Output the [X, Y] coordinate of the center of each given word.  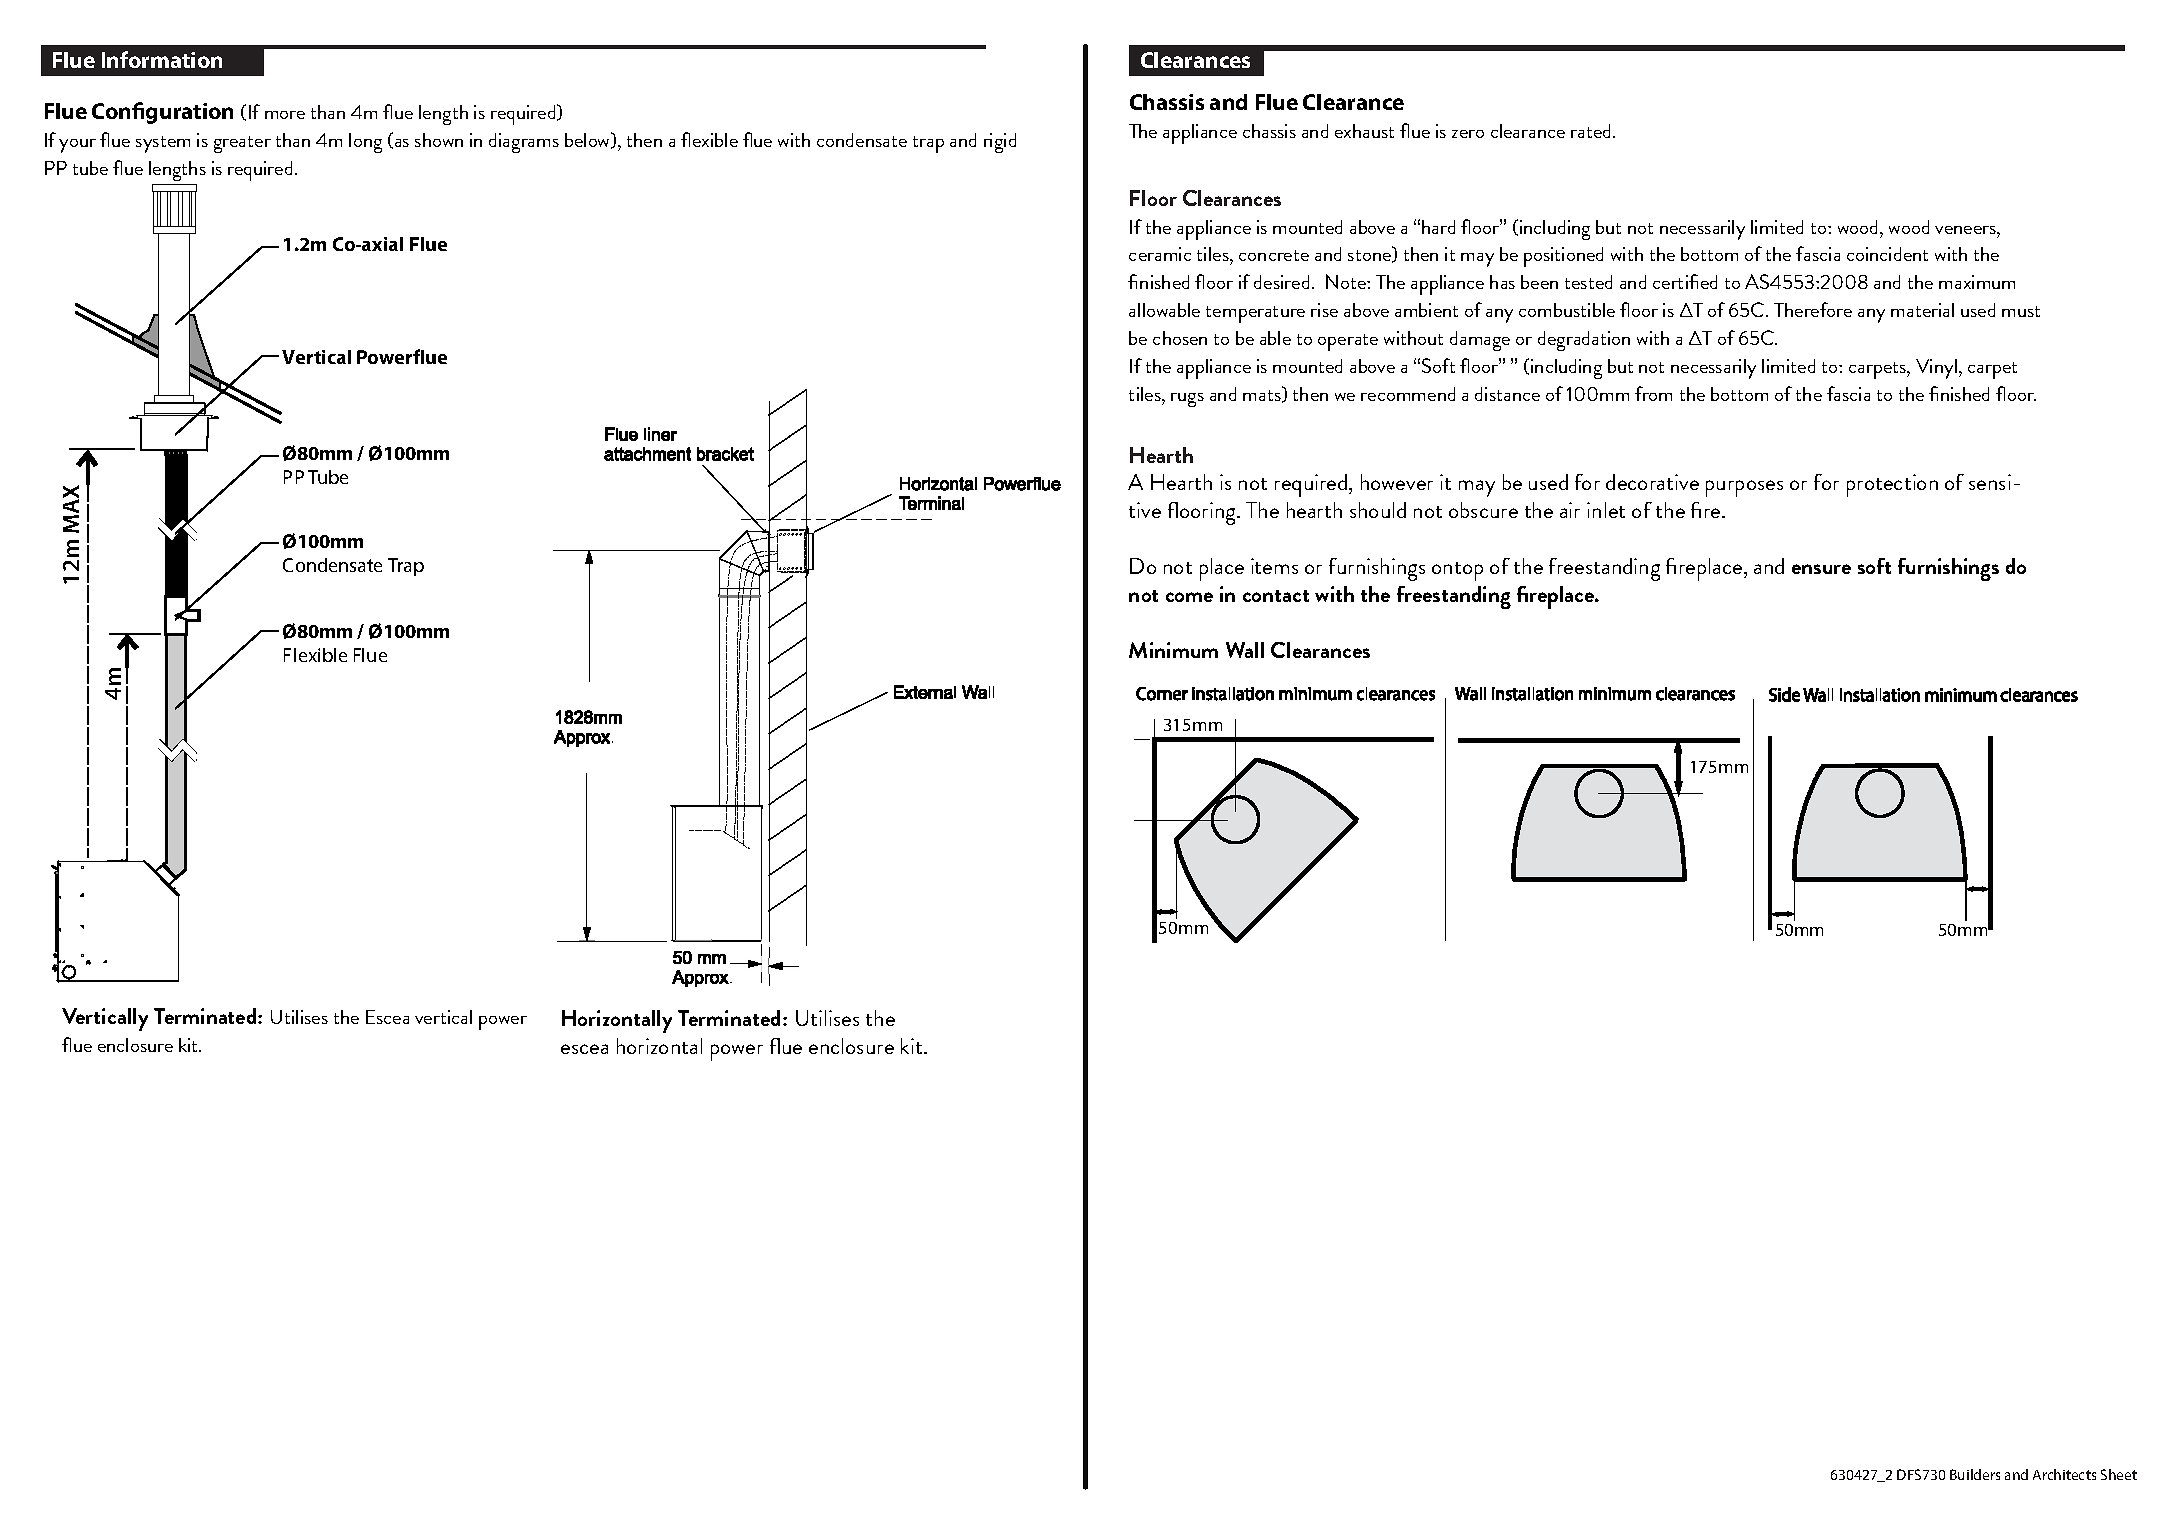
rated [1590, 131]
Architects [2064, 1474]
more [285, 115]
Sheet [2119, 1474]
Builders [1975, 1474]
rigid [1000, 143]
